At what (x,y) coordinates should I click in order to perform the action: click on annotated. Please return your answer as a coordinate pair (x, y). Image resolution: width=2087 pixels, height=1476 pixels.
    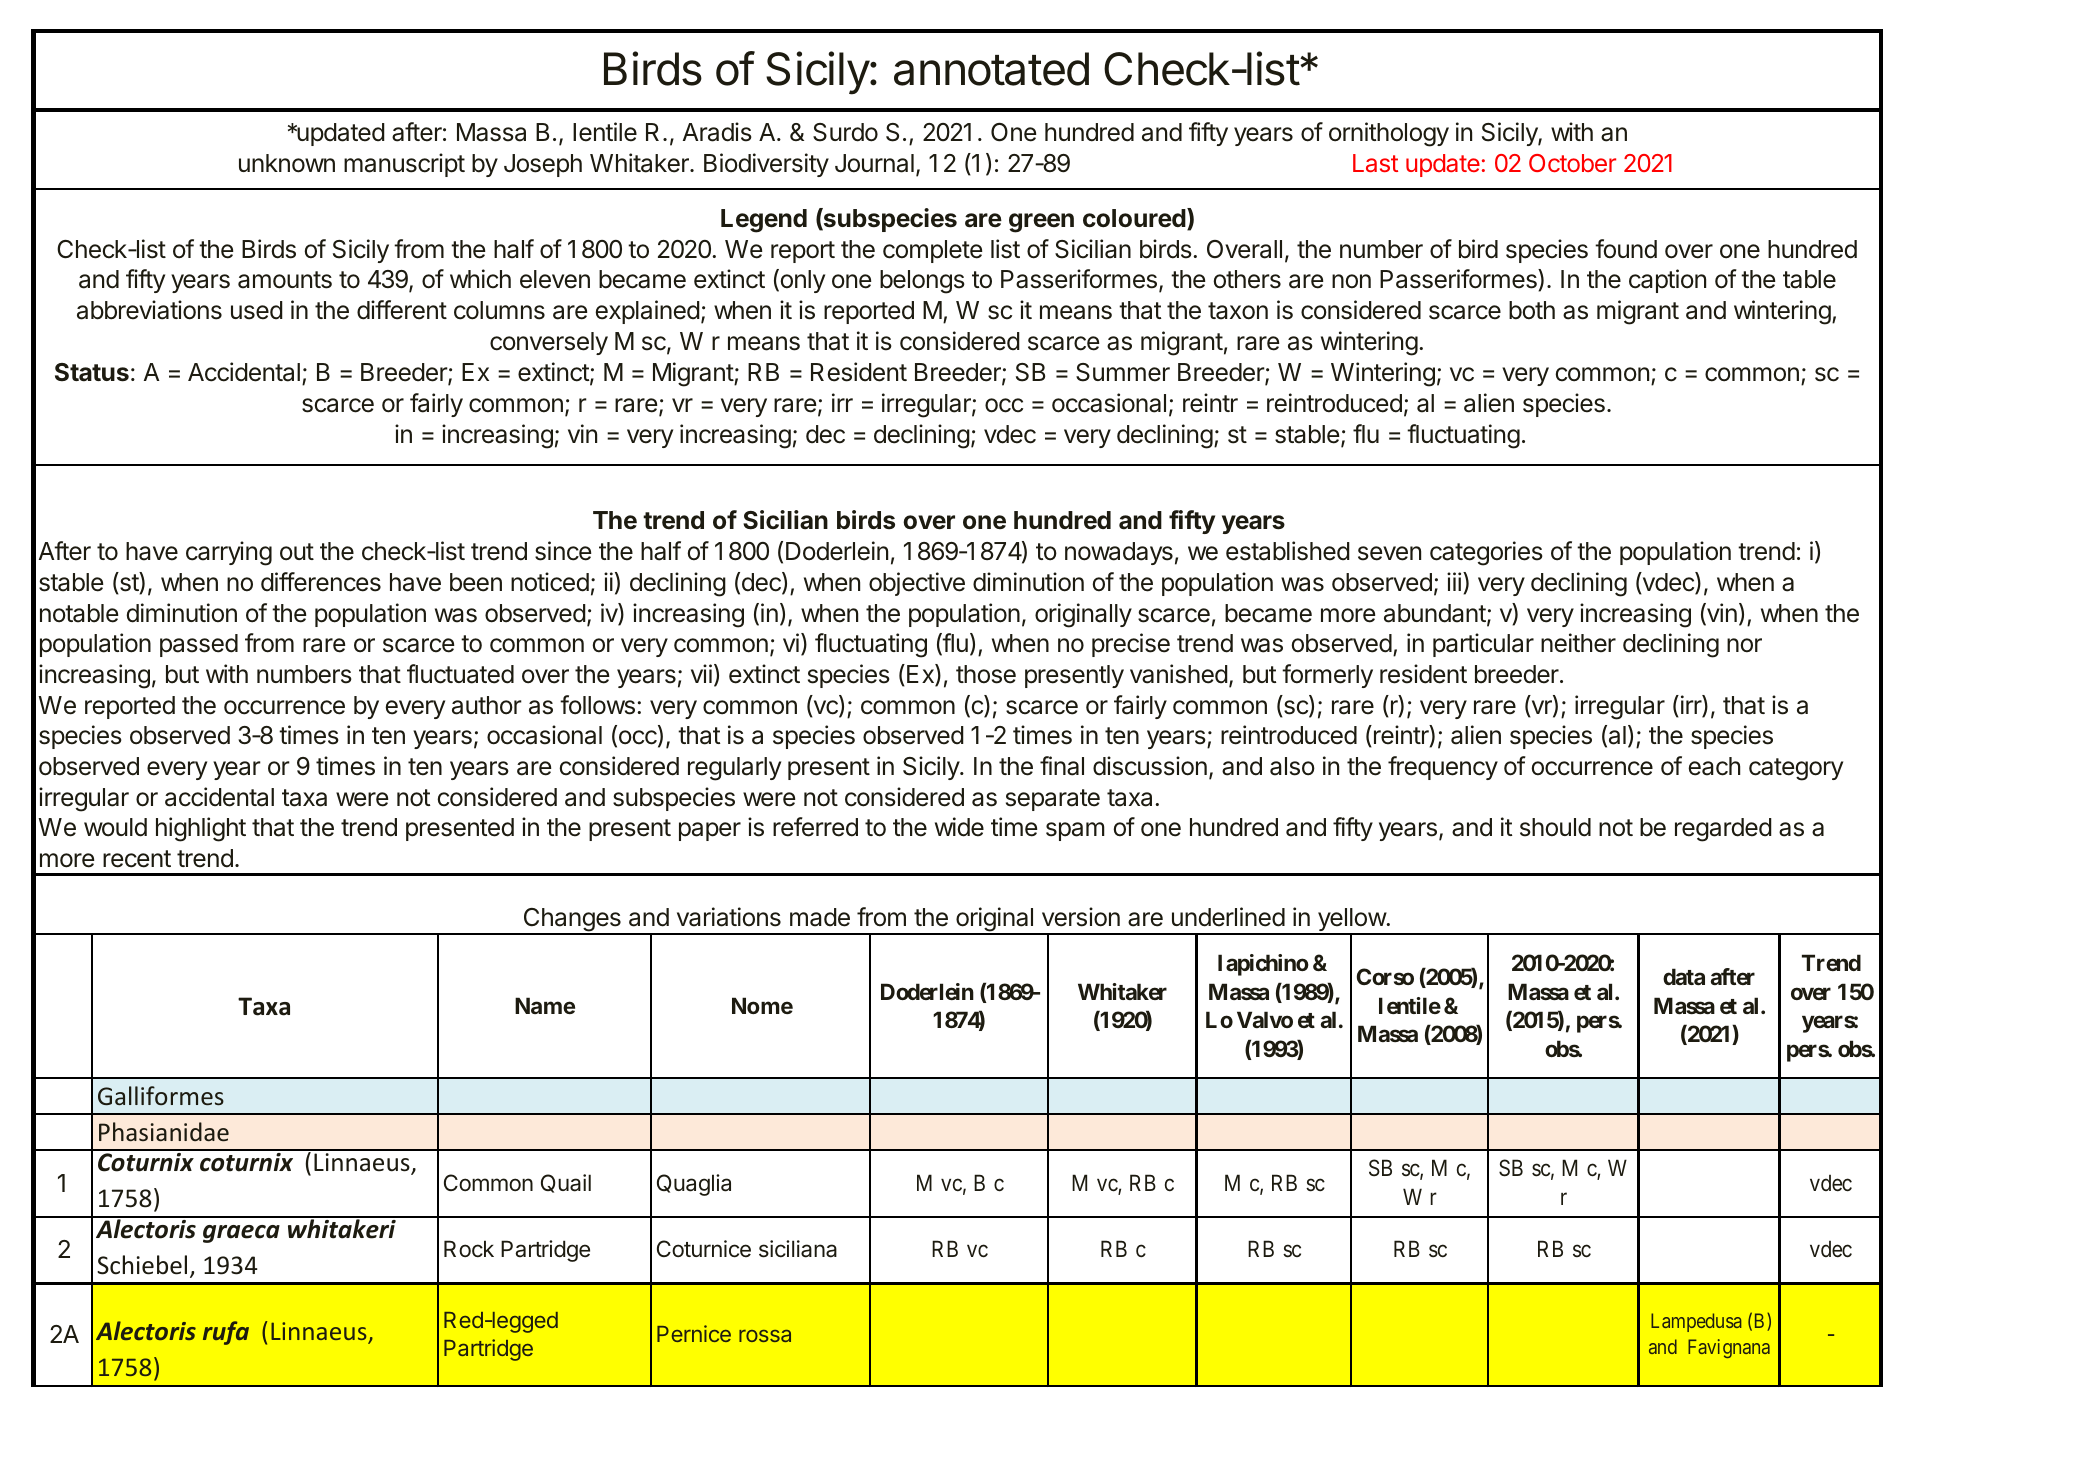
    Looking at the image, I should click on (991, 69).
